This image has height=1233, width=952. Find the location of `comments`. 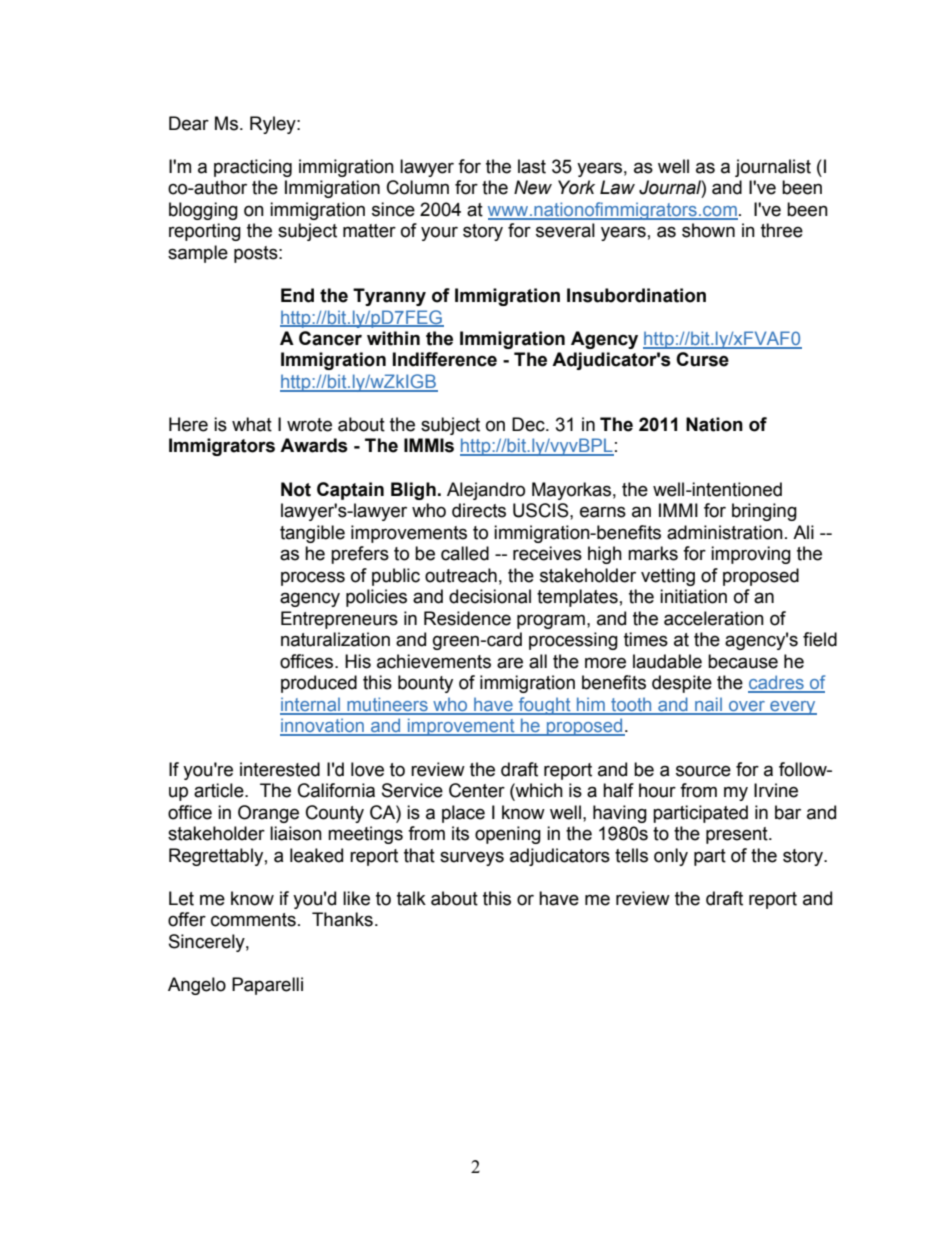

comments is located at coordinates (253, 920).
